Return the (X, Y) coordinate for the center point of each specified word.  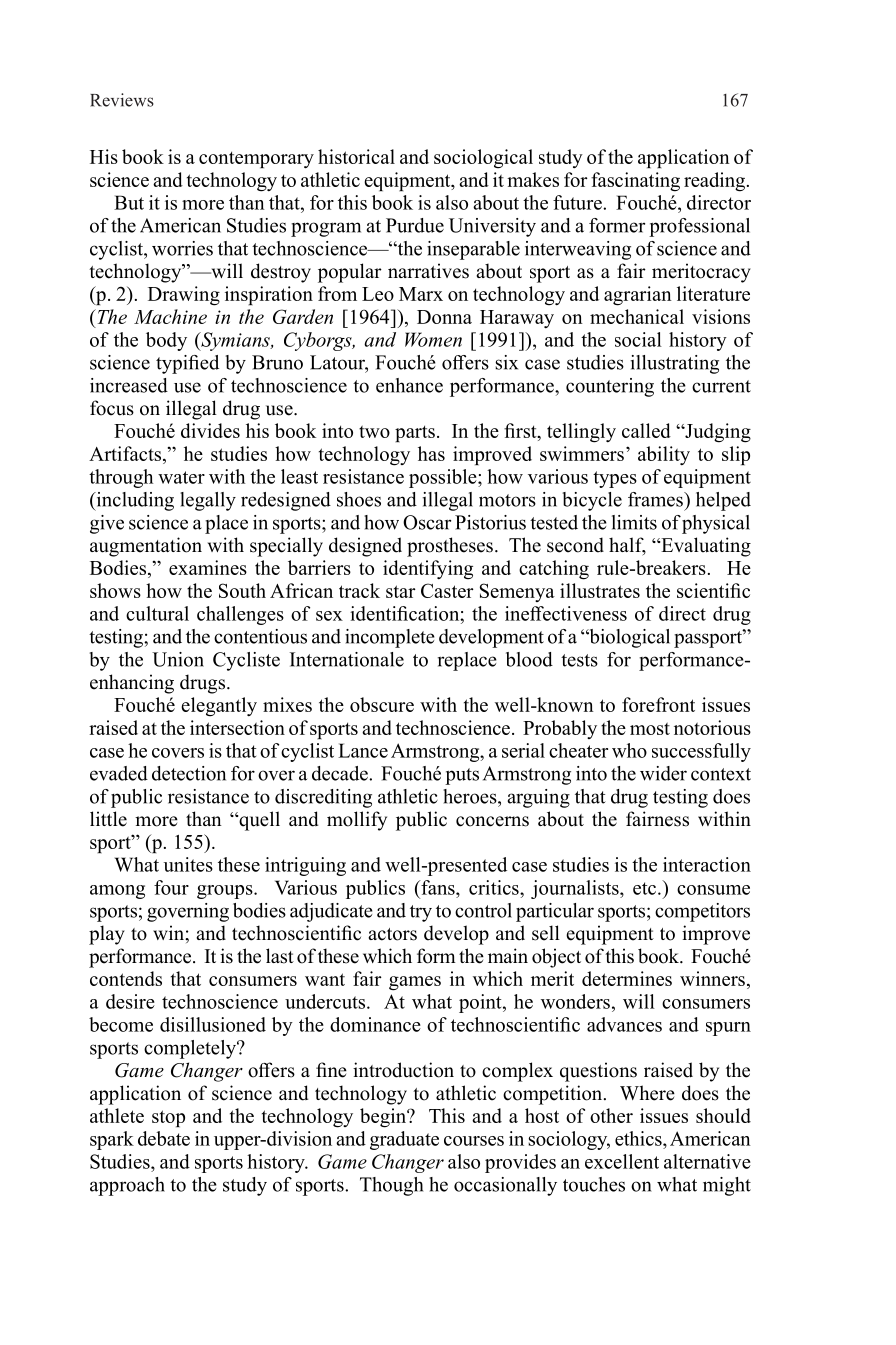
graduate (404, 1140)
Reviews (122, 100)
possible (444, 478)
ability (664, 455)
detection (189, 773)
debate (164, 1138)
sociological (483, 159)
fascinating (635, 182)
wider (663, 773)
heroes (471, 796)
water (181, 477)
